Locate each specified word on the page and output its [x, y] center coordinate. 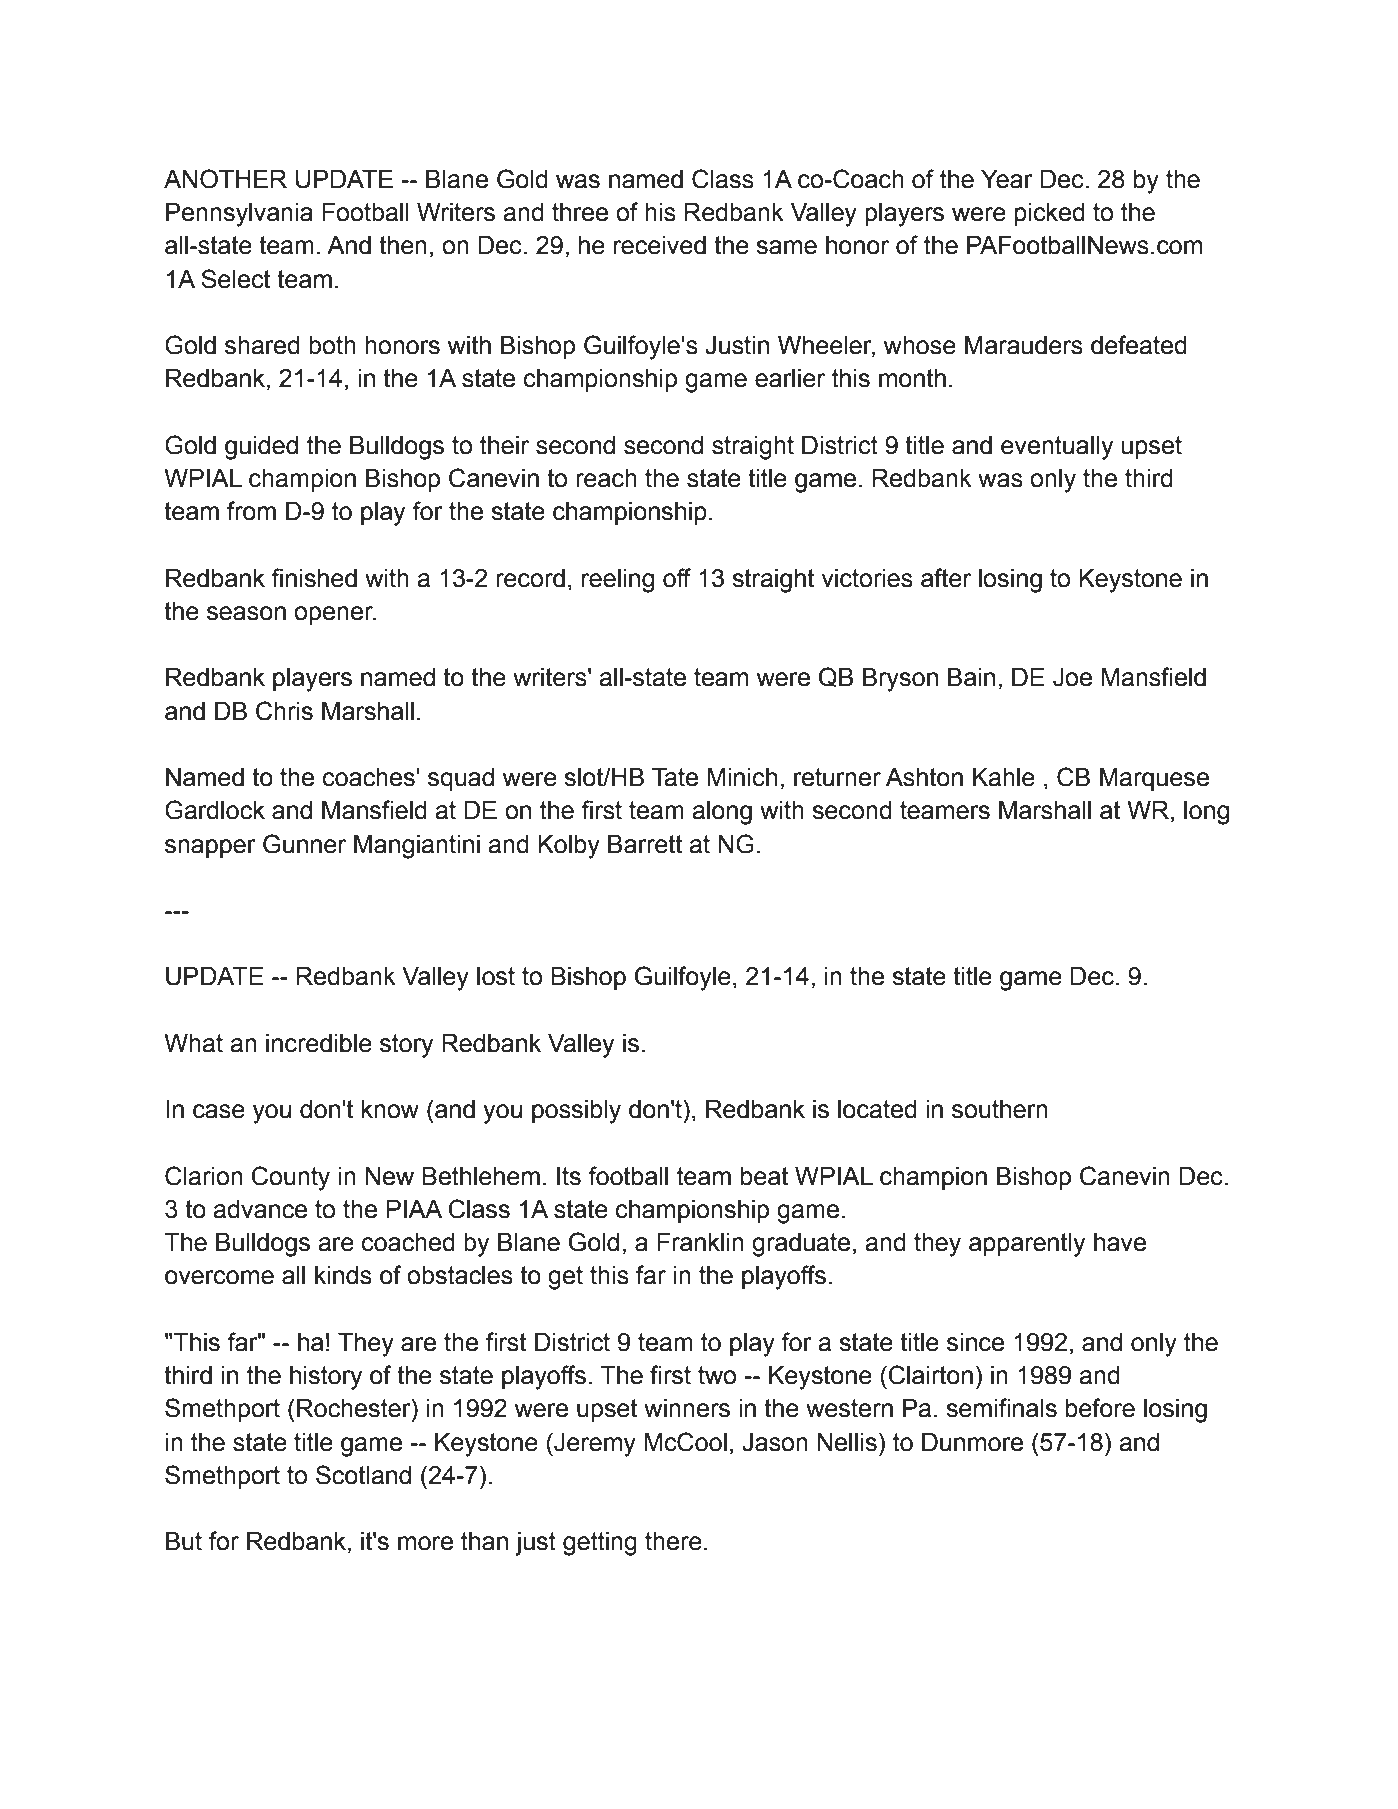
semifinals [1001, 1408]
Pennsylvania [239, 215]
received [660, 245]
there [673, 1541]
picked [1050, 214]
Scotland [363, 1475]
